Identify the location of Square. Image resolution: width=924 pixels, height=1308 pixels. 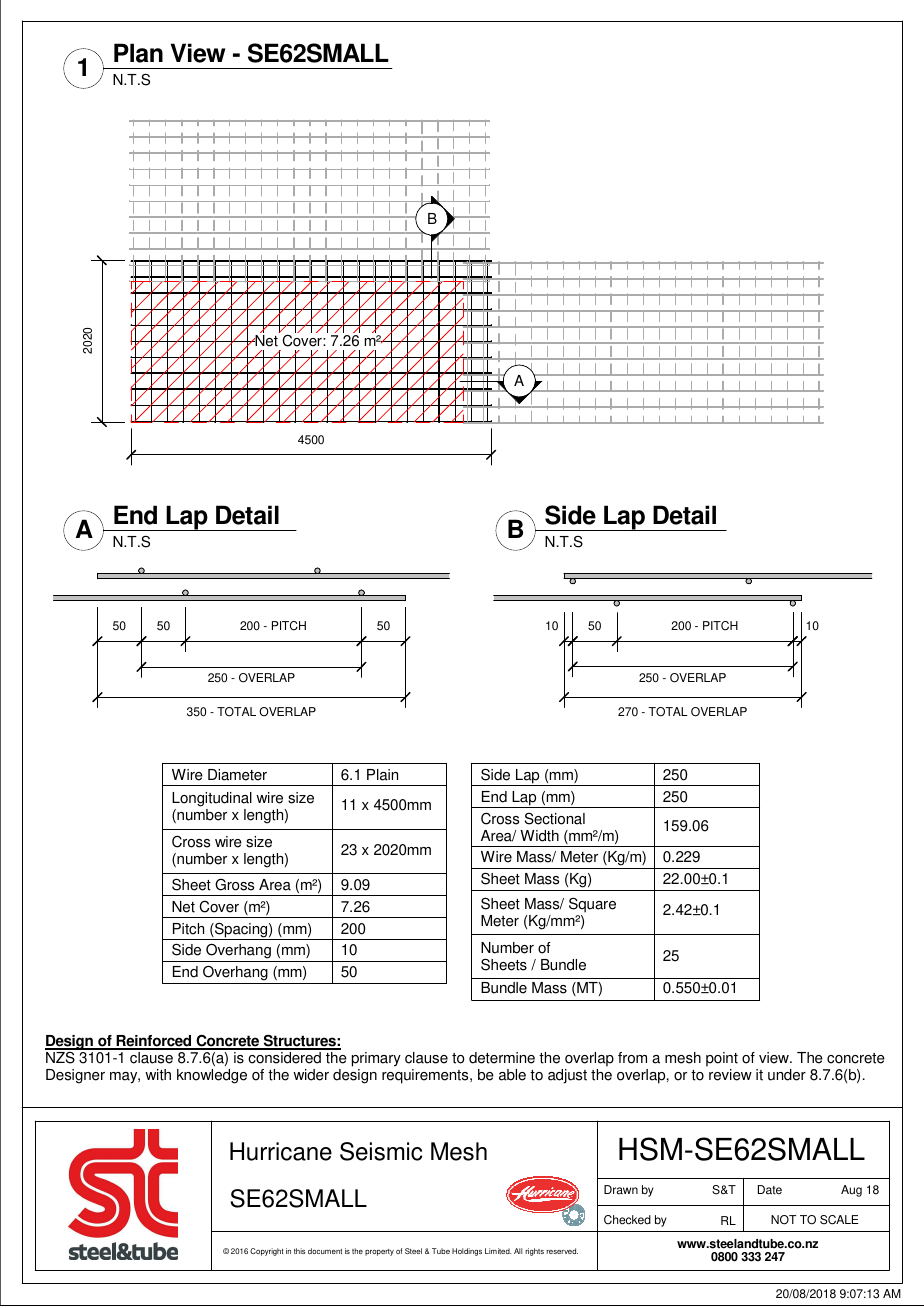
(592, 905).
